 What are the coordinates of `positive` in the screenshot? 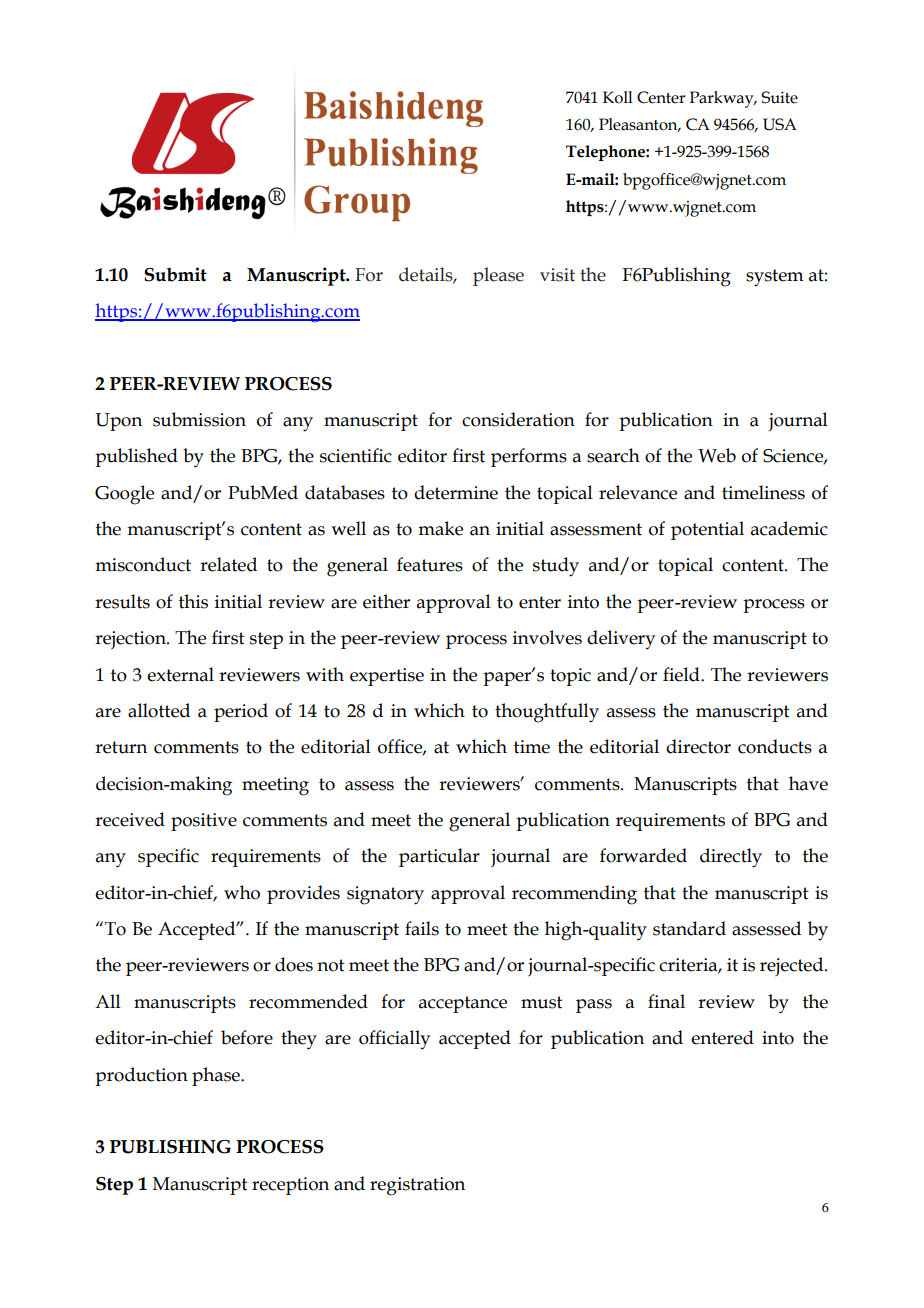 It's located at (204, 822).
